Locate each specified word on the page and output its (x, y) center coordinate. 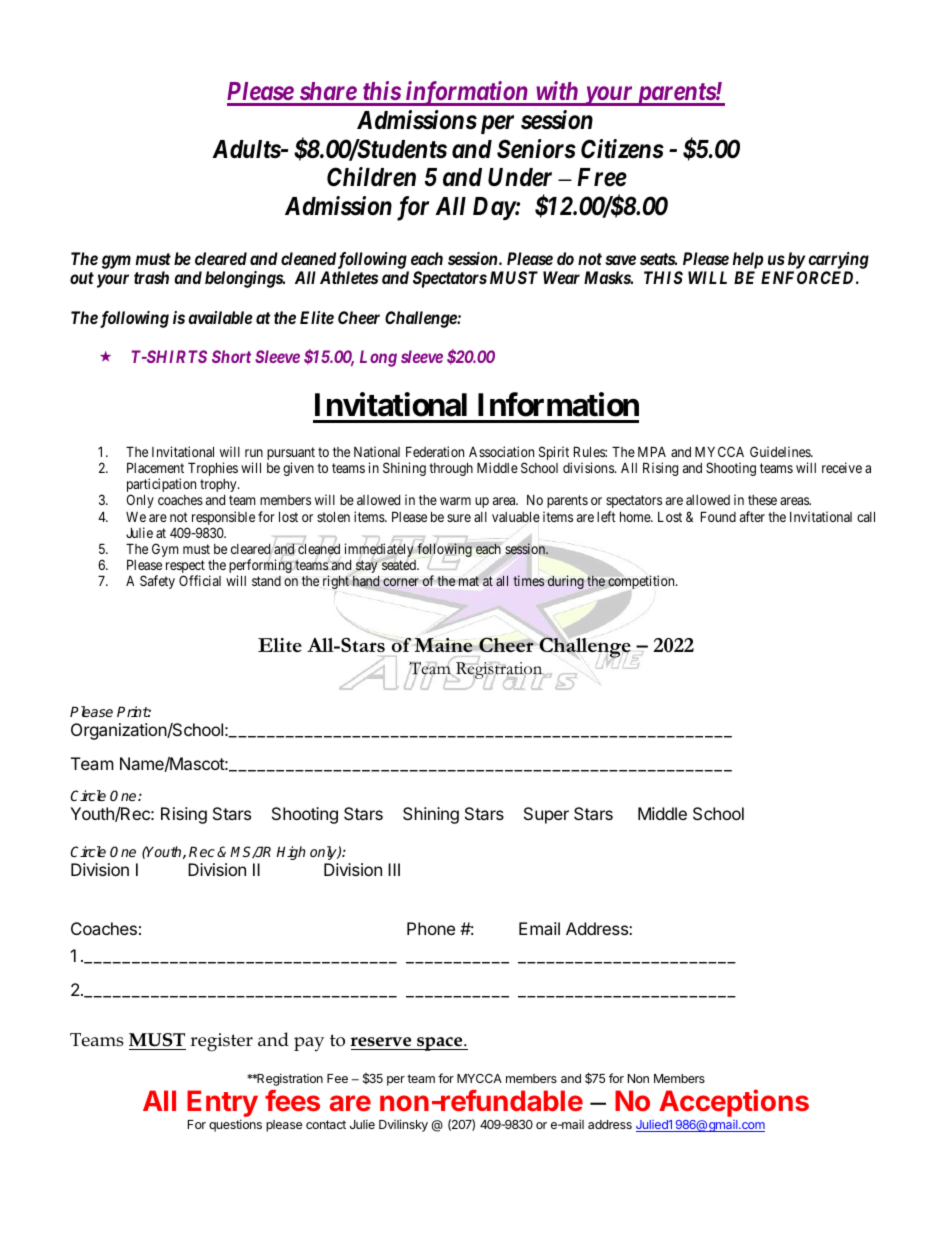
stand (266, 581)
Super (546, 815)
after (752, 516)
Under (520, 177)
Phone (431, 928)
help (748, 260)
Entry (222, 1105)
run (254, 453)
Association (501, 451)
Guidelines (781, 451)
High (291, 853)
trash (151, 277)
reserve (380, 1042)
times (528, 580)
